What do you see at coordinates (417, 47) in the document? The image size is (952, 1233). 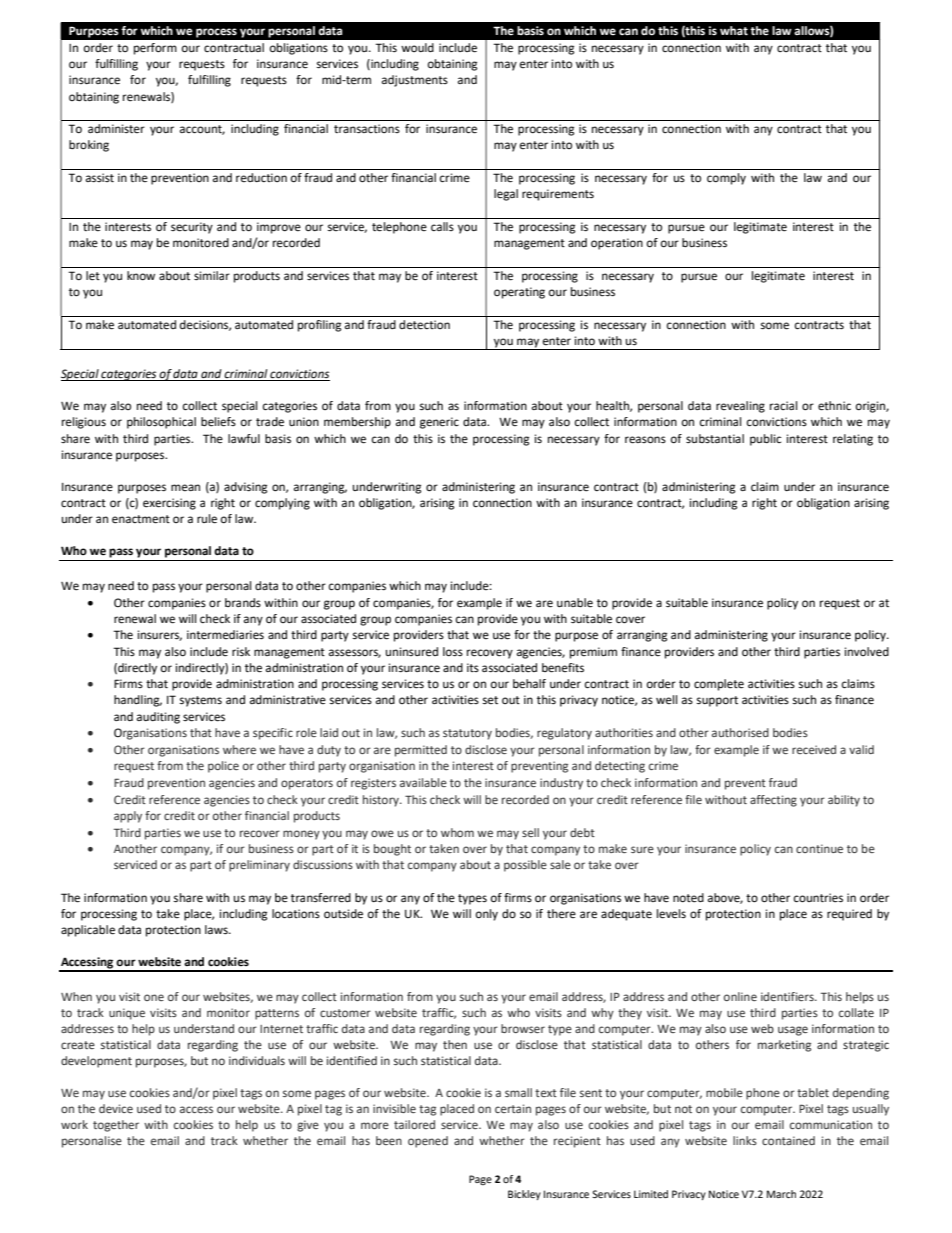 I see `would` at bounding box center [417, 47].
